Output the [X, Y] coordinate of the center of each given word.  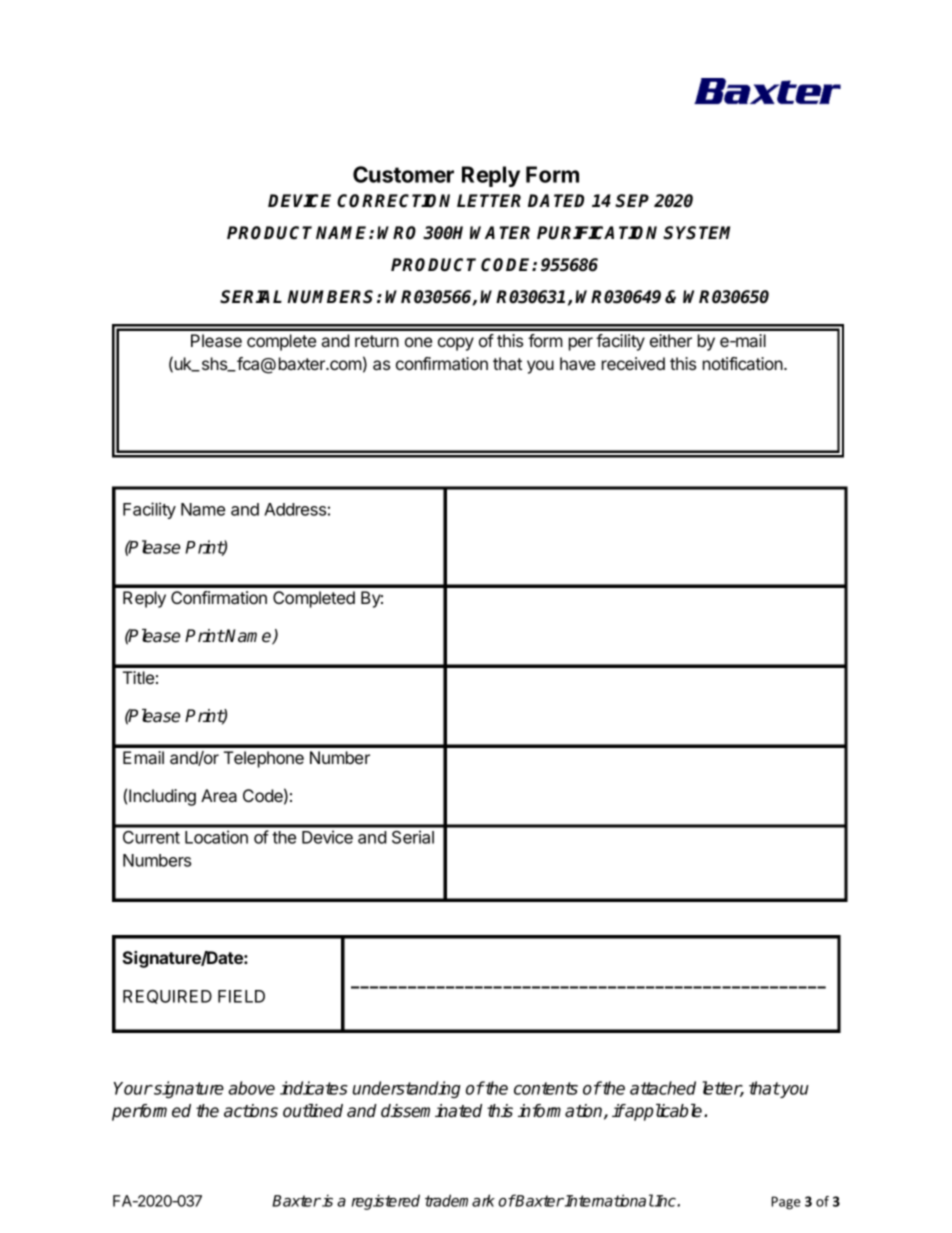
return [377, 341]
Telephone [264, 759]
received [633, 363]
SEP [632, 201]
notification [744, 363]
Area [219, 795]
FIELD [241, 996]
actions [251, 1111]
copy [456, 344]
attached [663, 1088]
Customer [403, 174]
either [671, 340]
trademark [460, 1200]
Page [786, 1203]
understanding [407, 1089]
